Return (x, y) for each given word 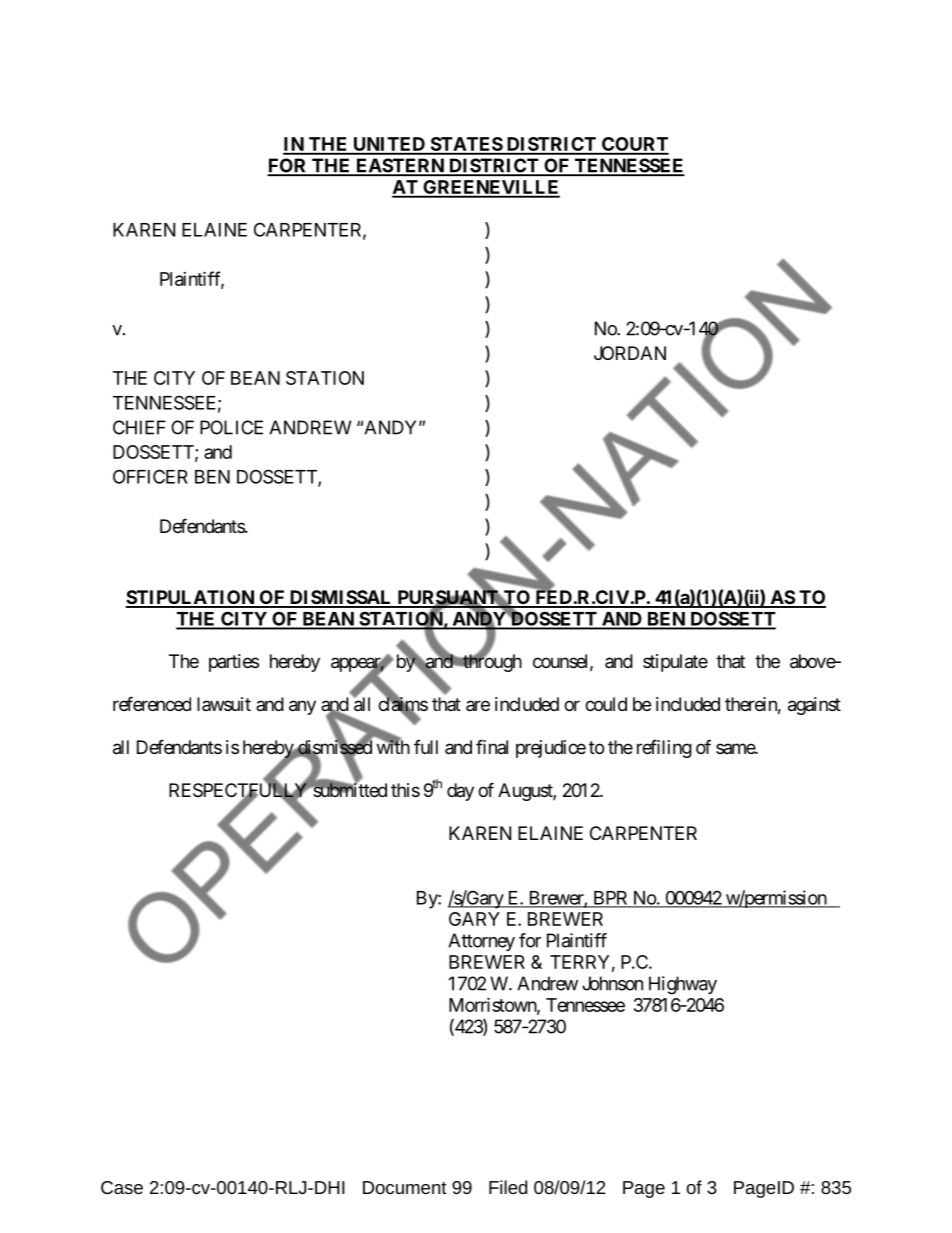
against (814, 706)
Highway (683, 985)
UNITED (389, 145)
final (492, 746)
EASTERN (400, 166)
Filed (508, 1187)
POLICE (231, 427)
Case (122, 1187)
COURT (634, 145)
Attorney (481, 942)
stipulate (675, 663)
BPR (610, 899)
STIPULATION (191, 598)
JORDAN (630, 353)
